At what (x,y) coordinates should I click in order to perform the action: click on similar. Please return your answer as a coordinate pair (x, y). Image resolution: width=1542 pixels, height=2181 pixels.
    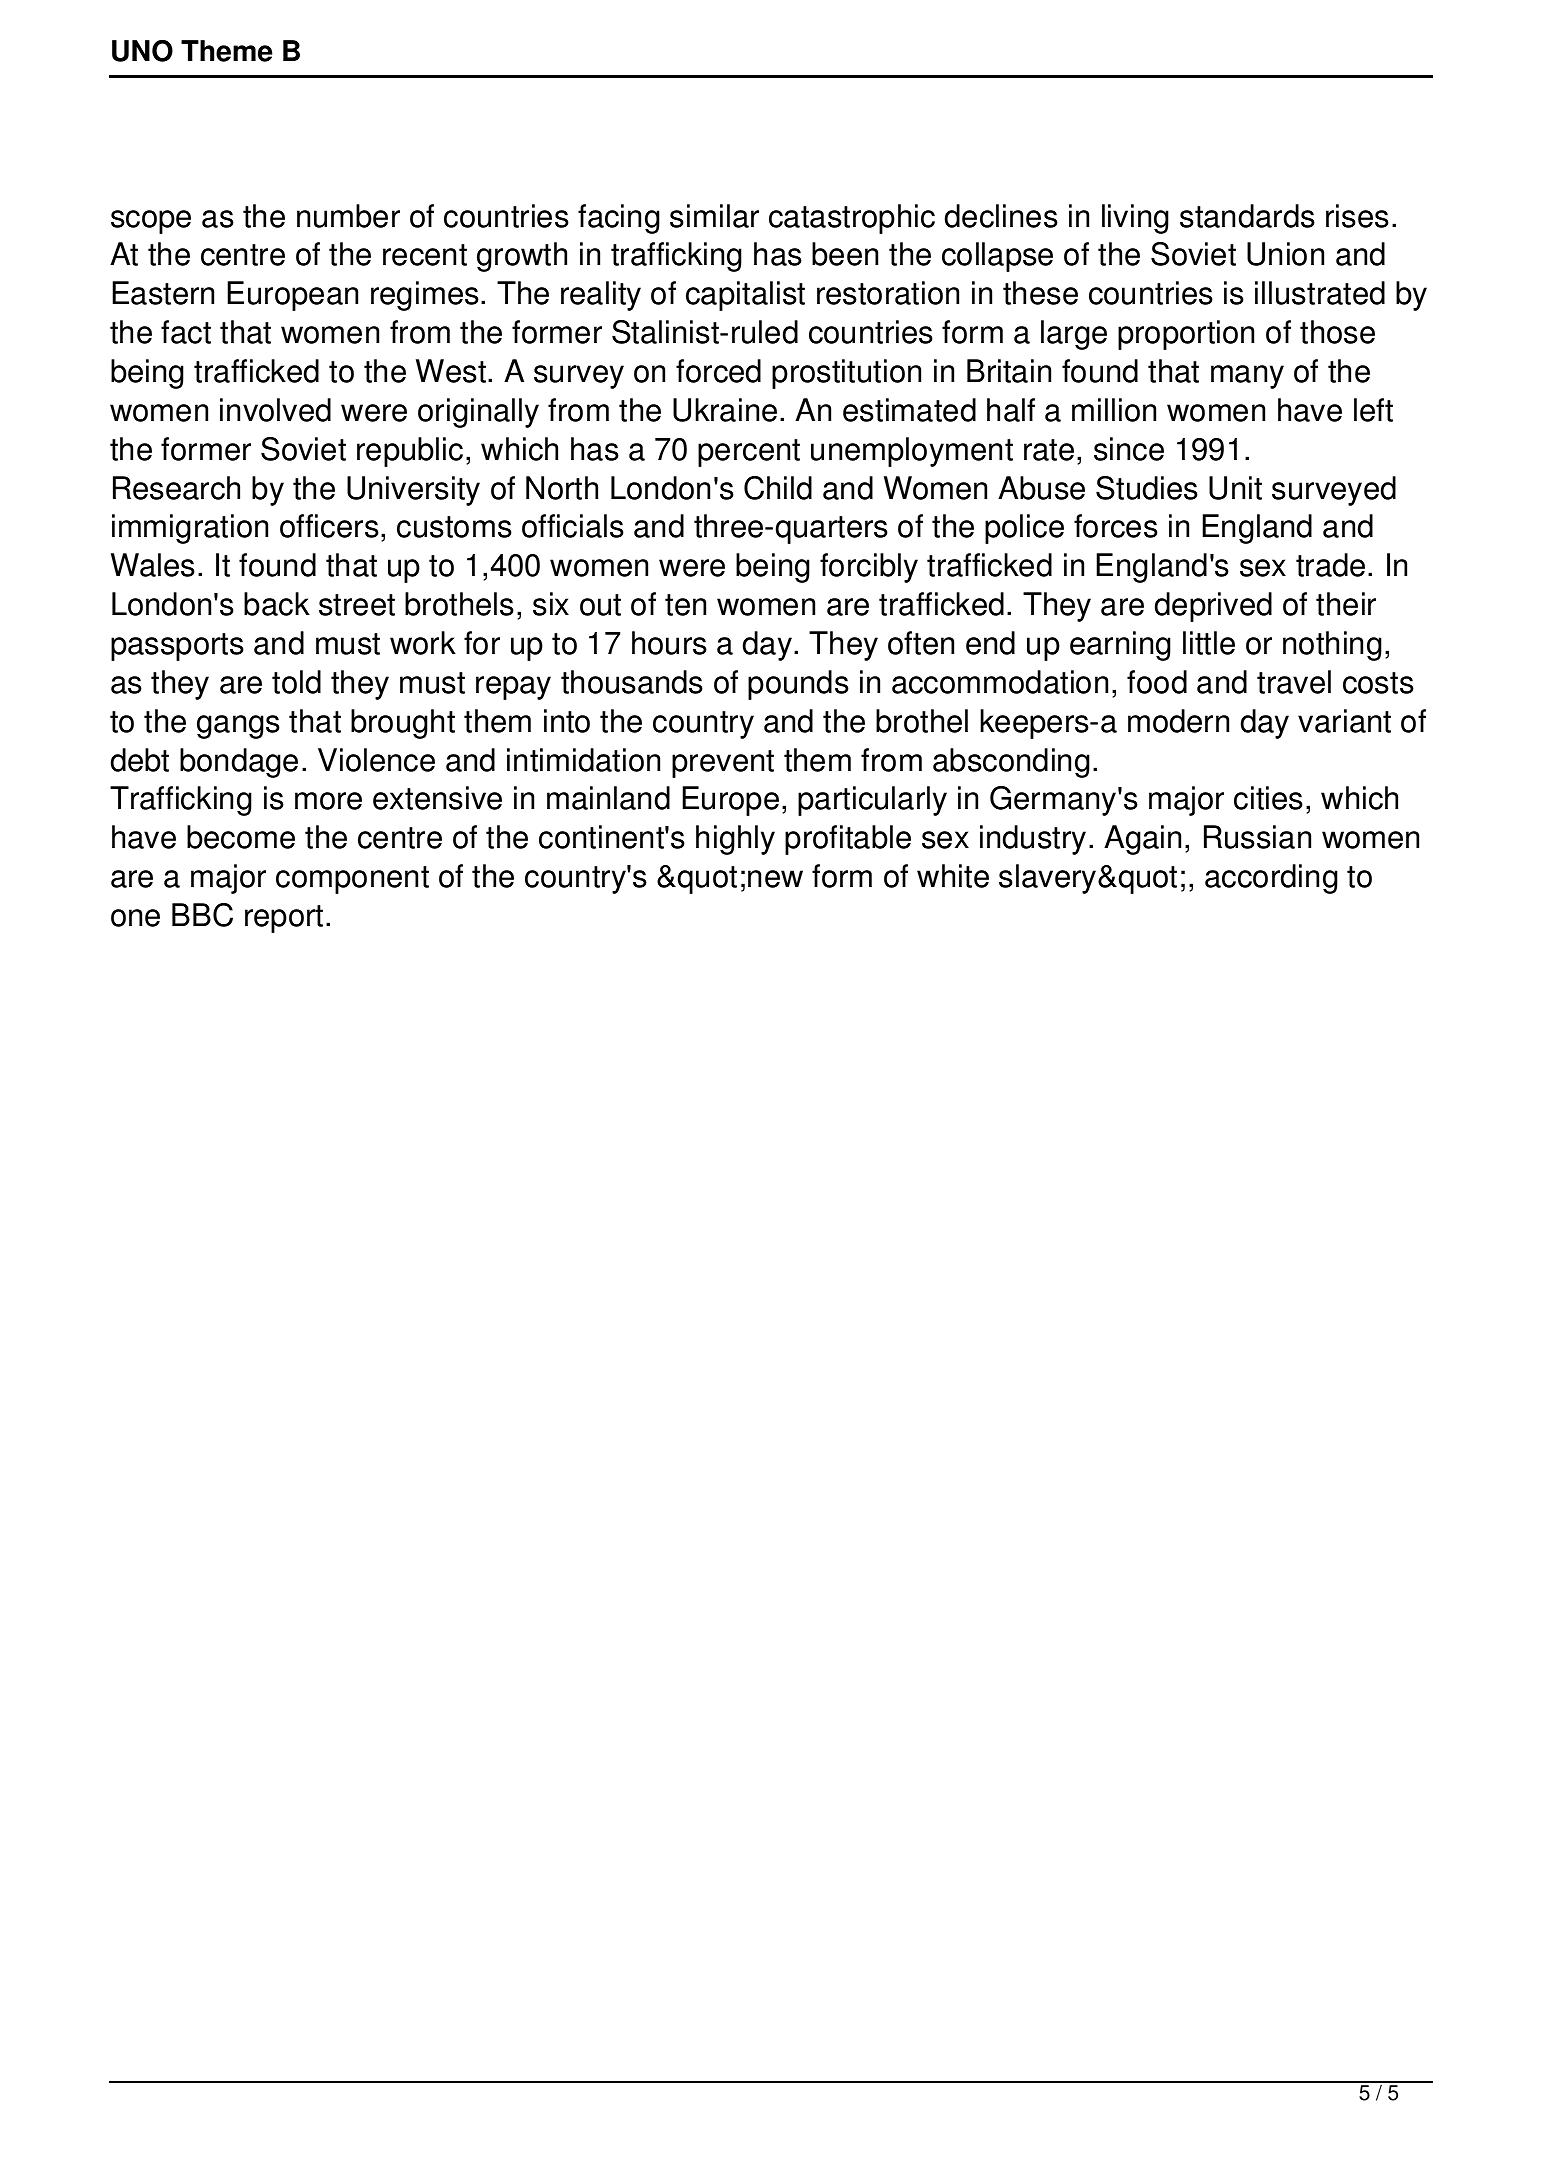
    Looking at the image, I should click on (714, 216).
